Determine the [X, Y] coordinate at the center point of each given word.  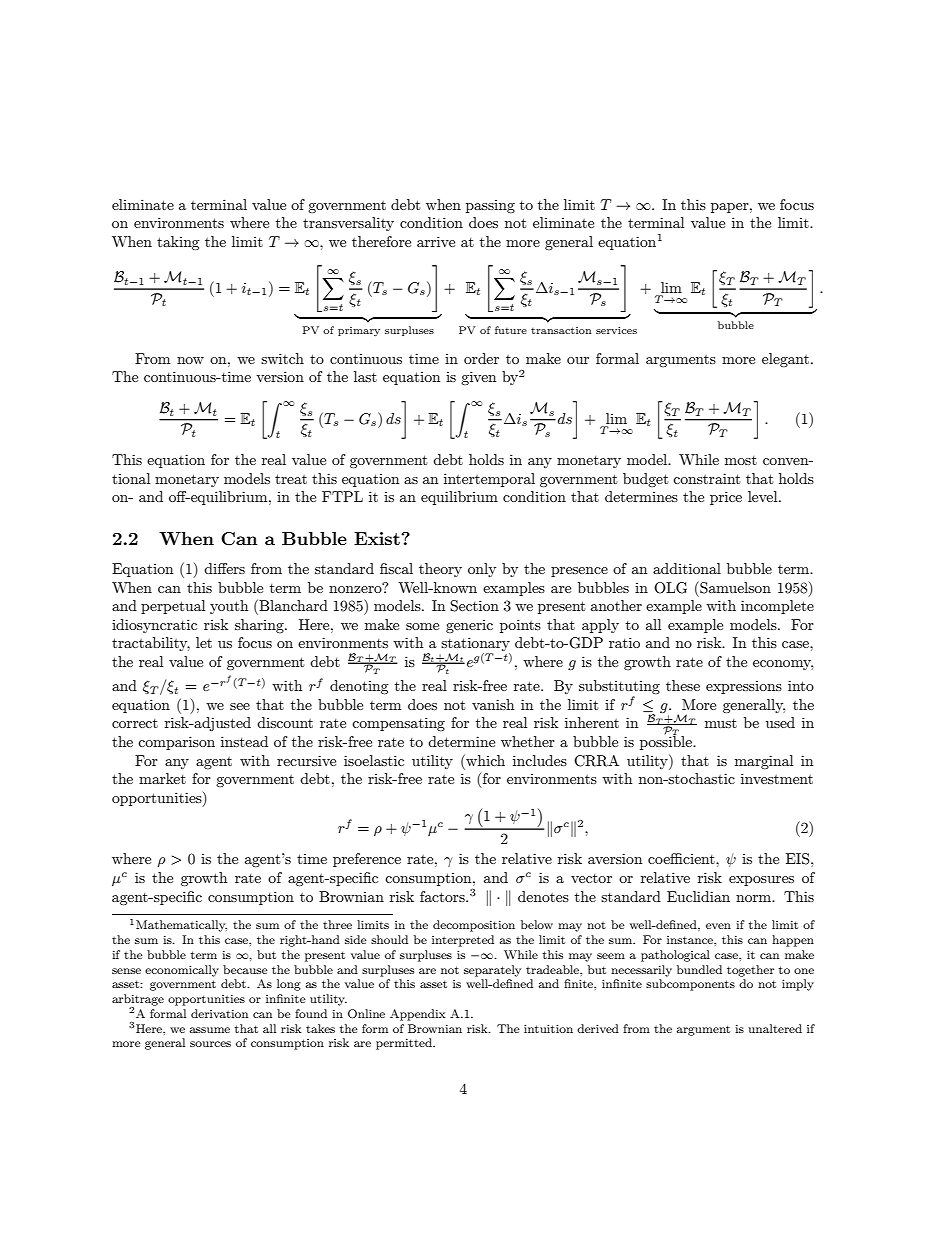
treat [291, 479]
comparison [176, 743]
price [726, 498]
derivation [219, 1013]
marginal [764, 762]
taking [178, 243]
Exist [378, 538]
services [616, 330]
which [484, 760]
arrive [436, 241]
